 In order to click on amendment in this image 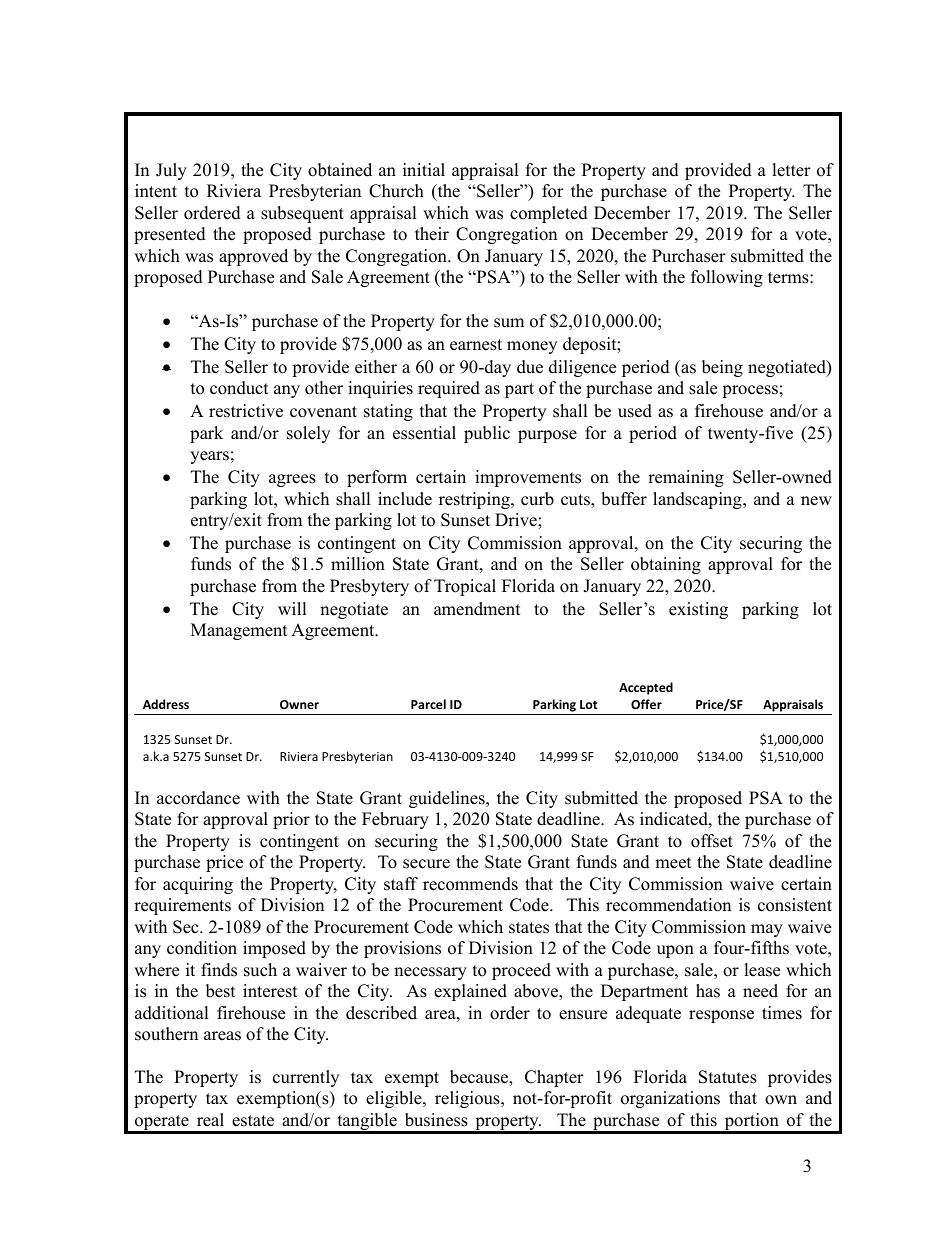, I will do `click(477, 609)`.
